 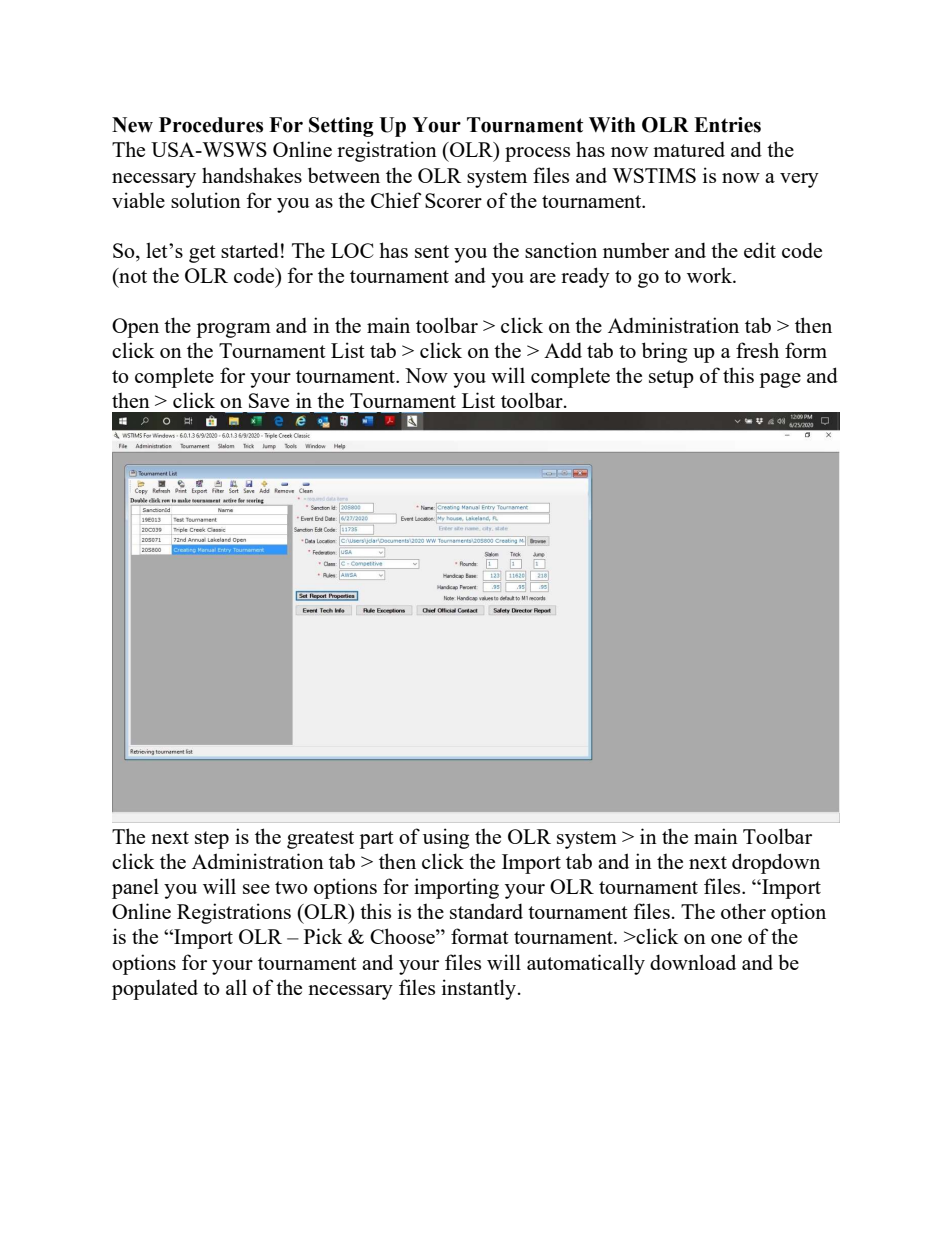 I want to click on Save, so click(x=269, y=400).
